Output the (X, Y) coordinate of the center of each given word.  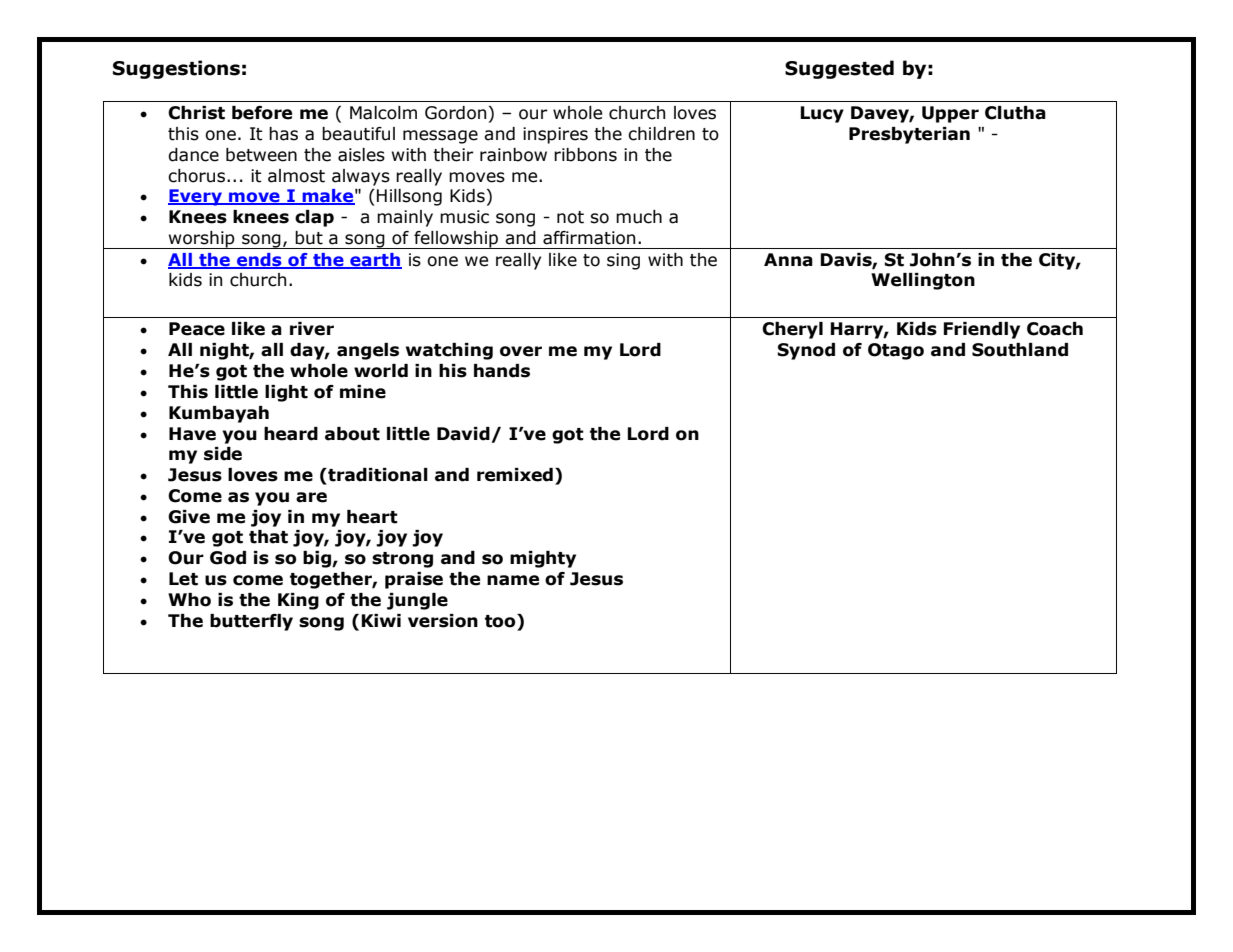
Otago (896, 351)
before (262, 113)
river (312, 329)
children (661, 134)
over (521, 351)
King (298, 601)
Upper (950, 114)
